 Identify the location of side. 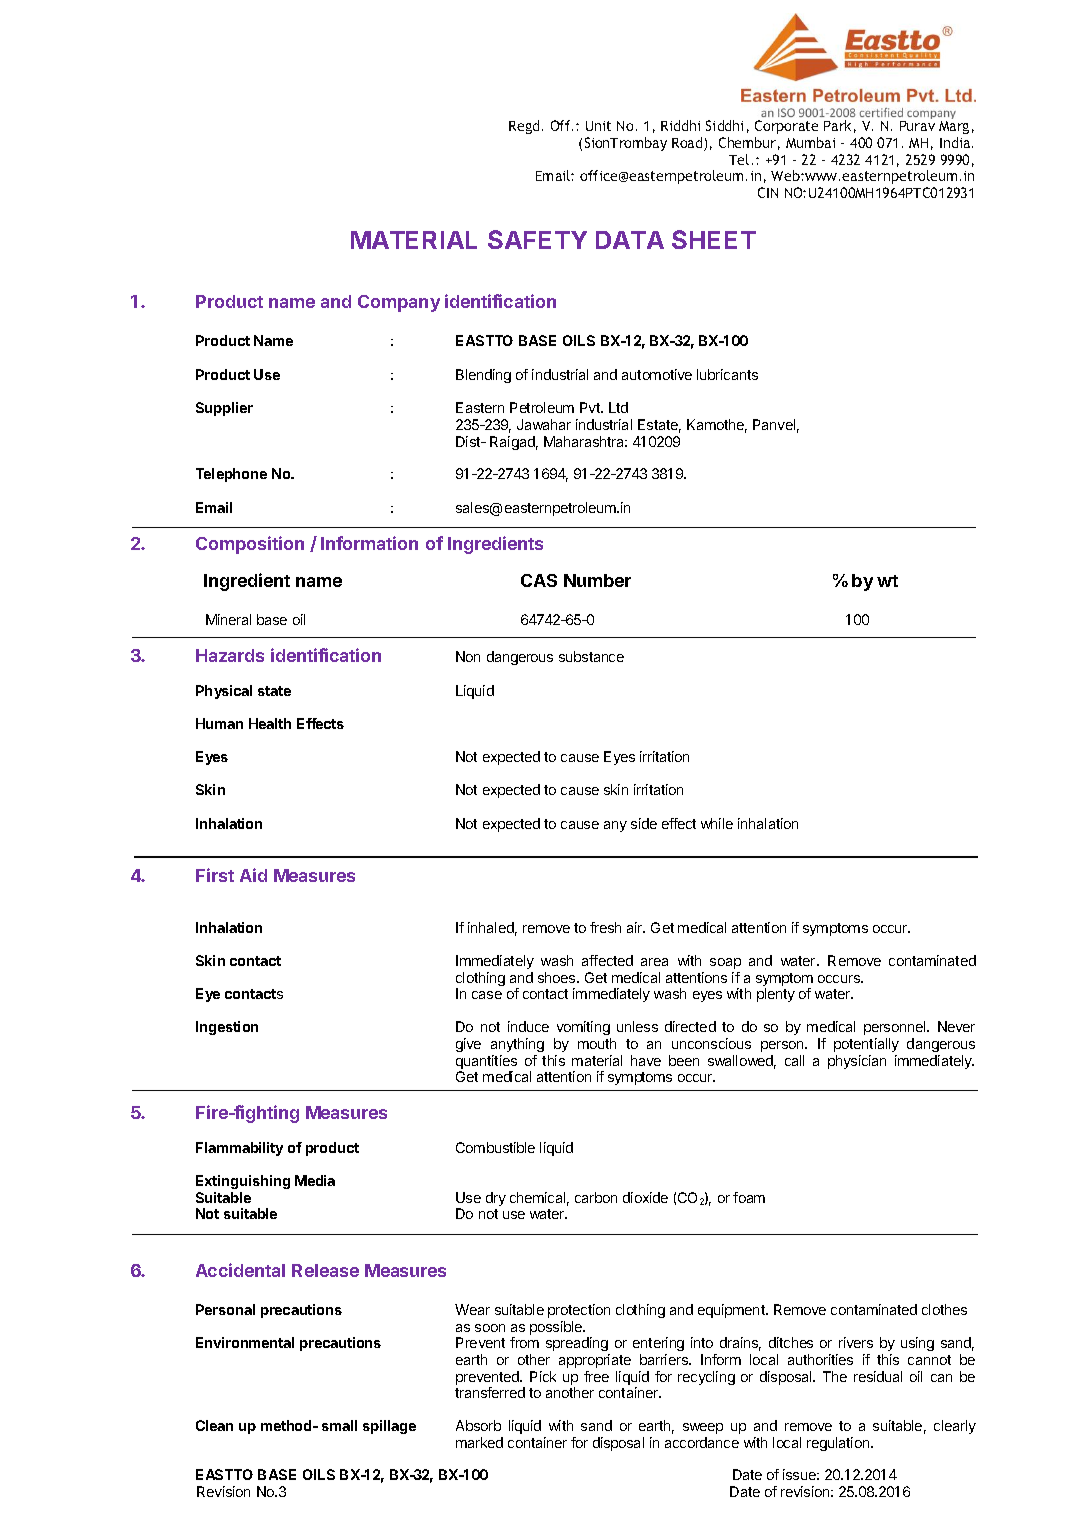
(644, 823).
